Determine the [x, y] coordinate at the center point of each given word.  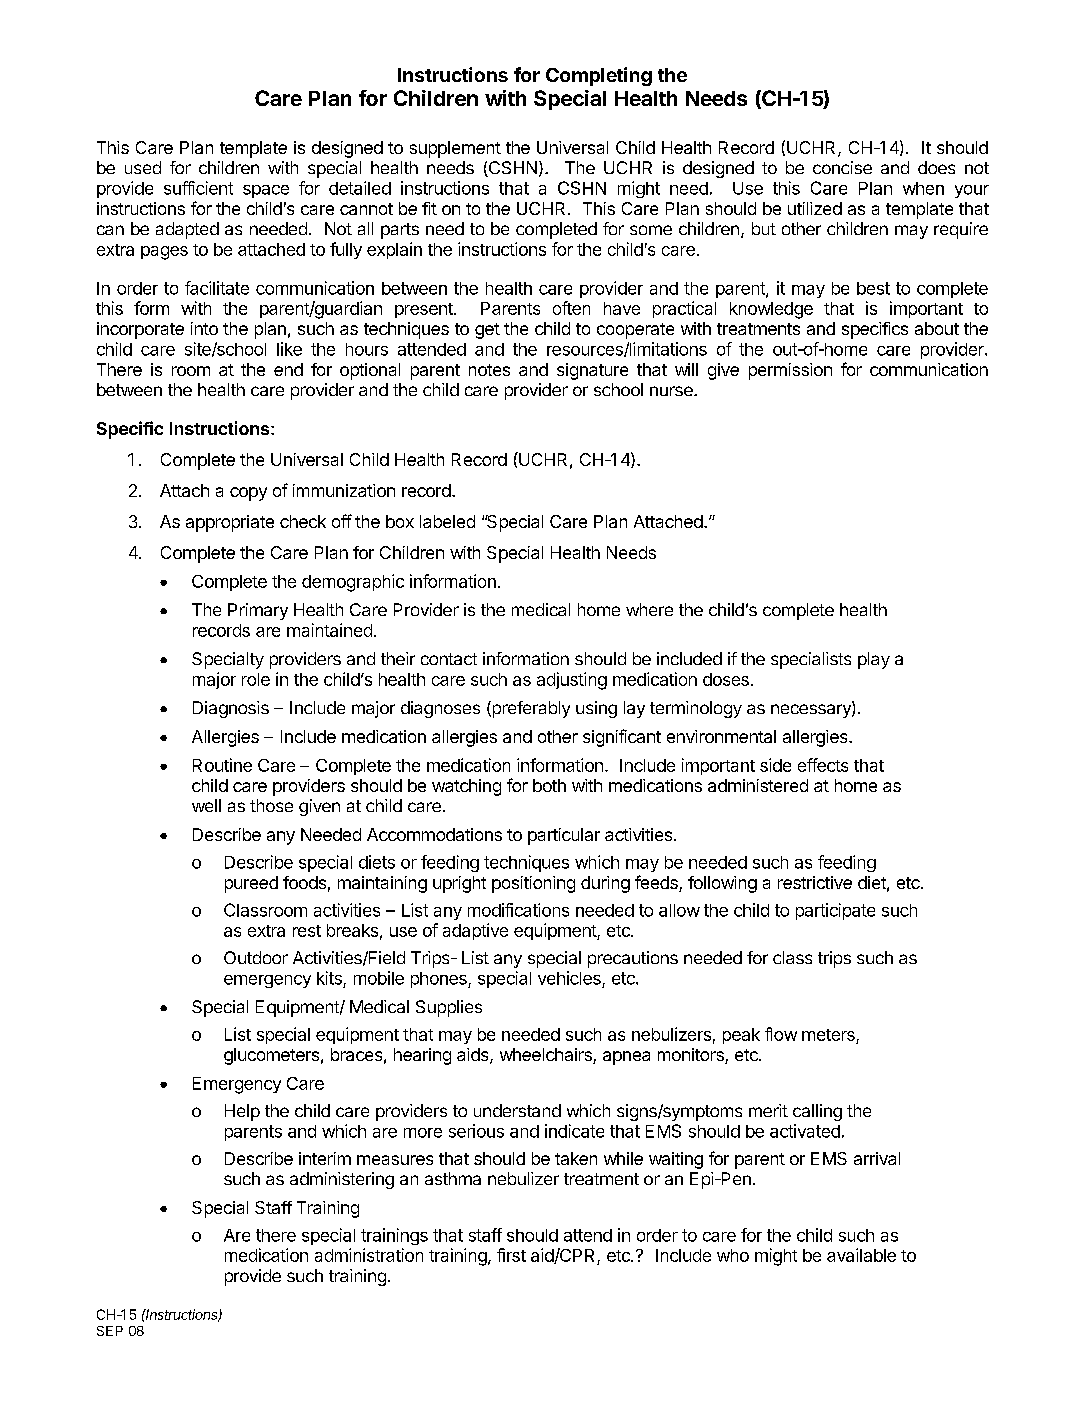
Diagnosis [231, 709]
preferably [530, 709]
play [874, 660]
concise [842, 167]
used [143, 167]
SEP [110, 1331]
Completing [599, 76]
